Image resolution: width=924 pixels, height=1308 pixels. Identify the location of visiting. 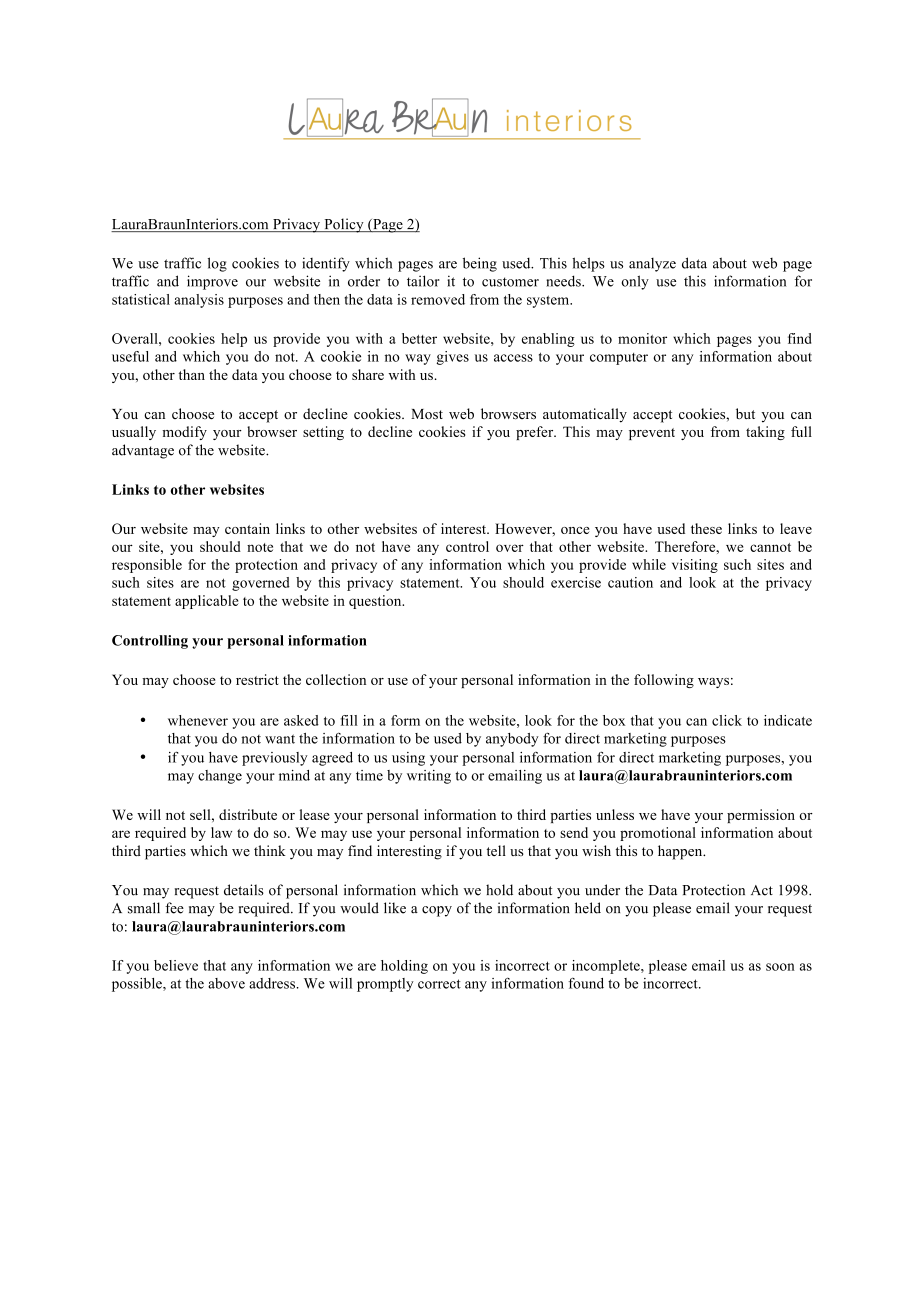
(695, 566).
